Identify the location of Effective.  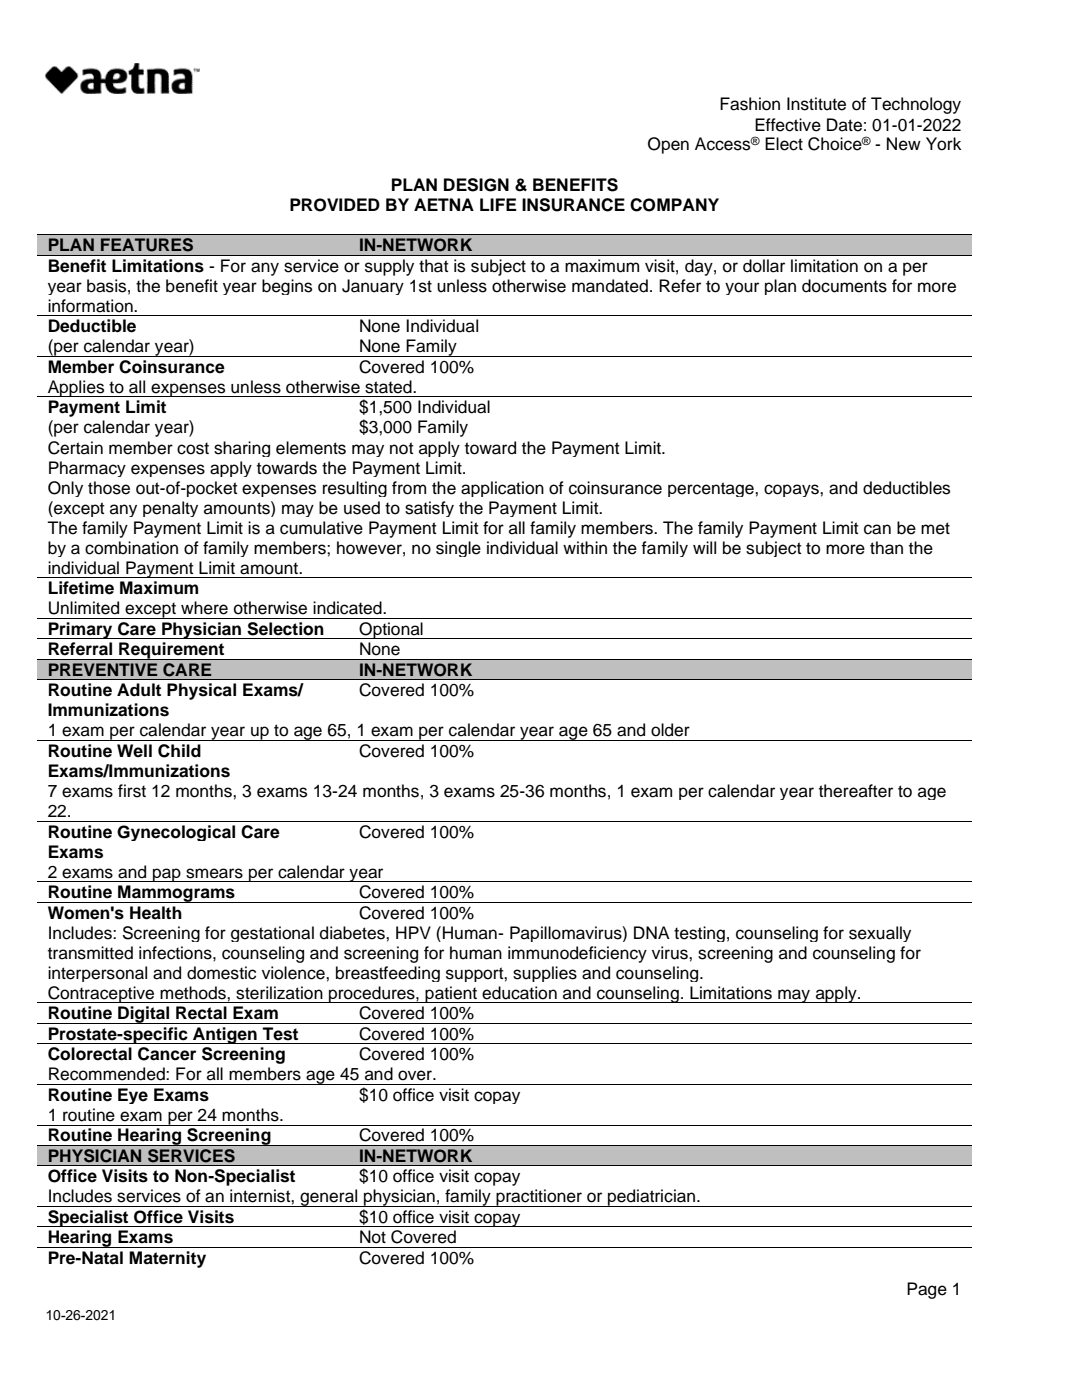
(788, 125).
